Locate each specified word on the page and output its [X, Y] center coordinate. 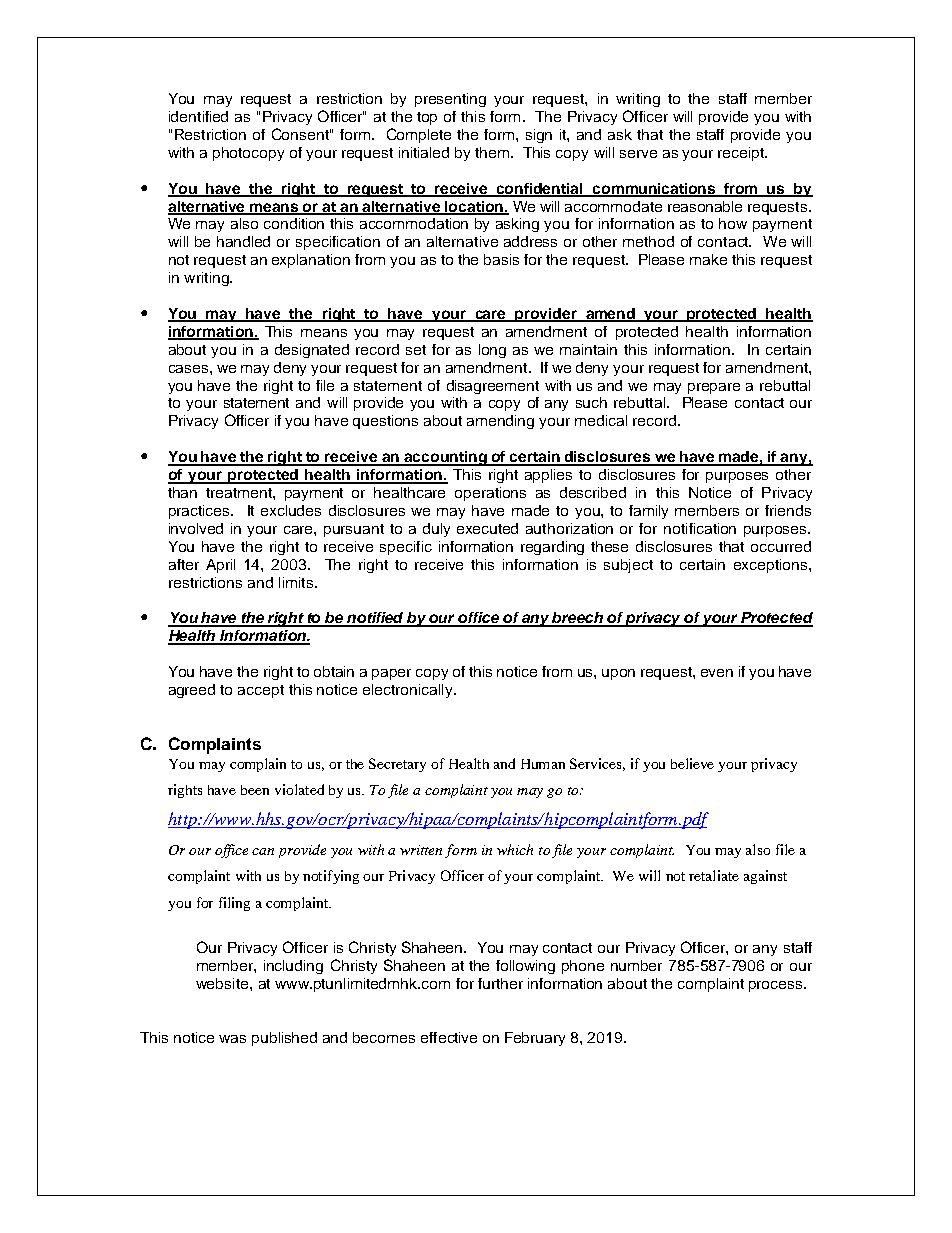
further [500, 983]
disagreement [493, 387]
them [492, 152]
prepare [714, 388]
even [717, 673]
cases [190, 369]
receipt [742, 154]
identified [198, 116]
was [232, 1039]
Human [543, 764]
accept [261, 691]
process [777, 986]
